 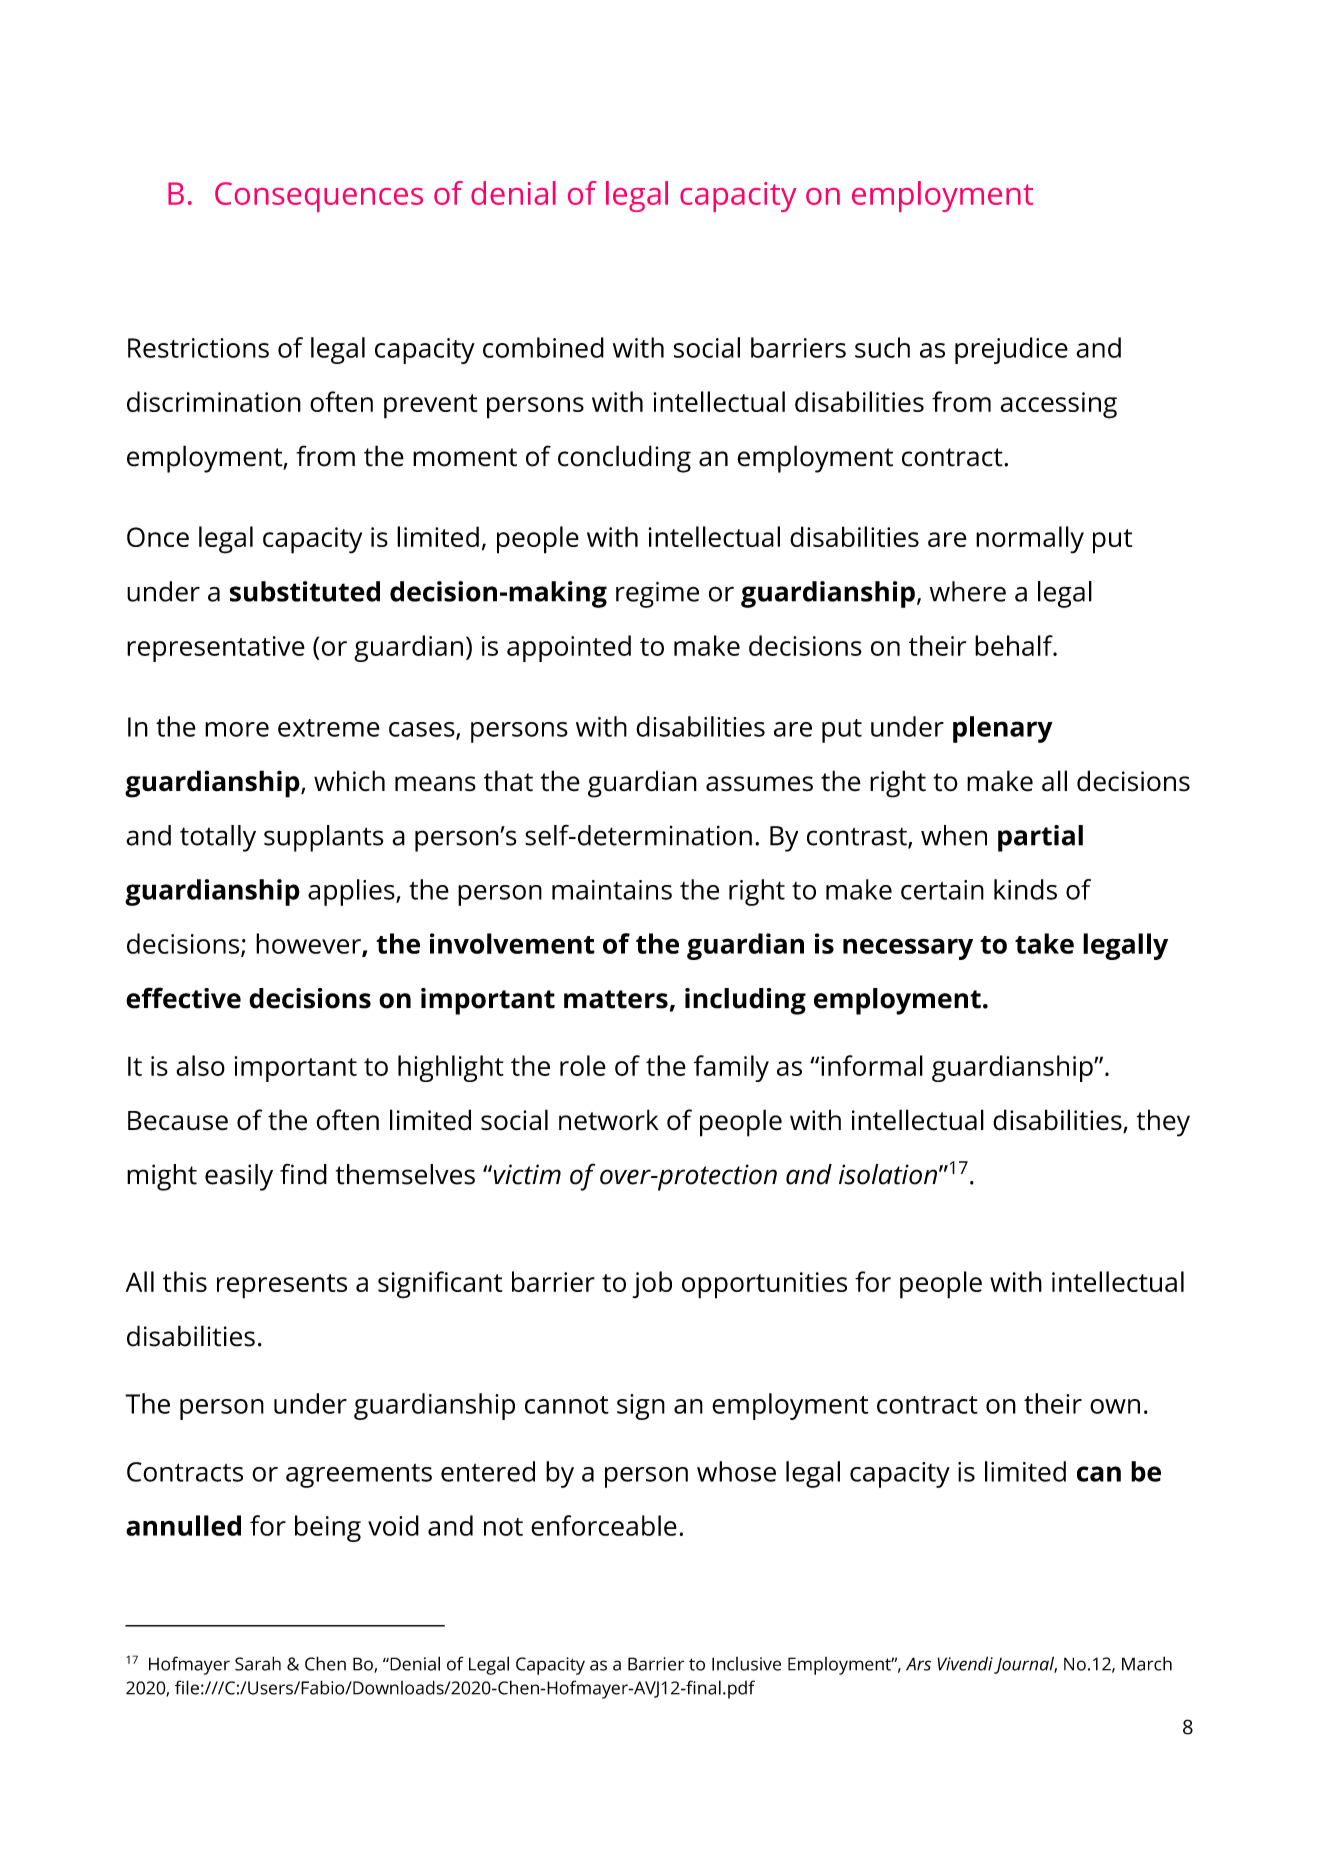 I want to click on normally, so click(x=1030, y=540).
